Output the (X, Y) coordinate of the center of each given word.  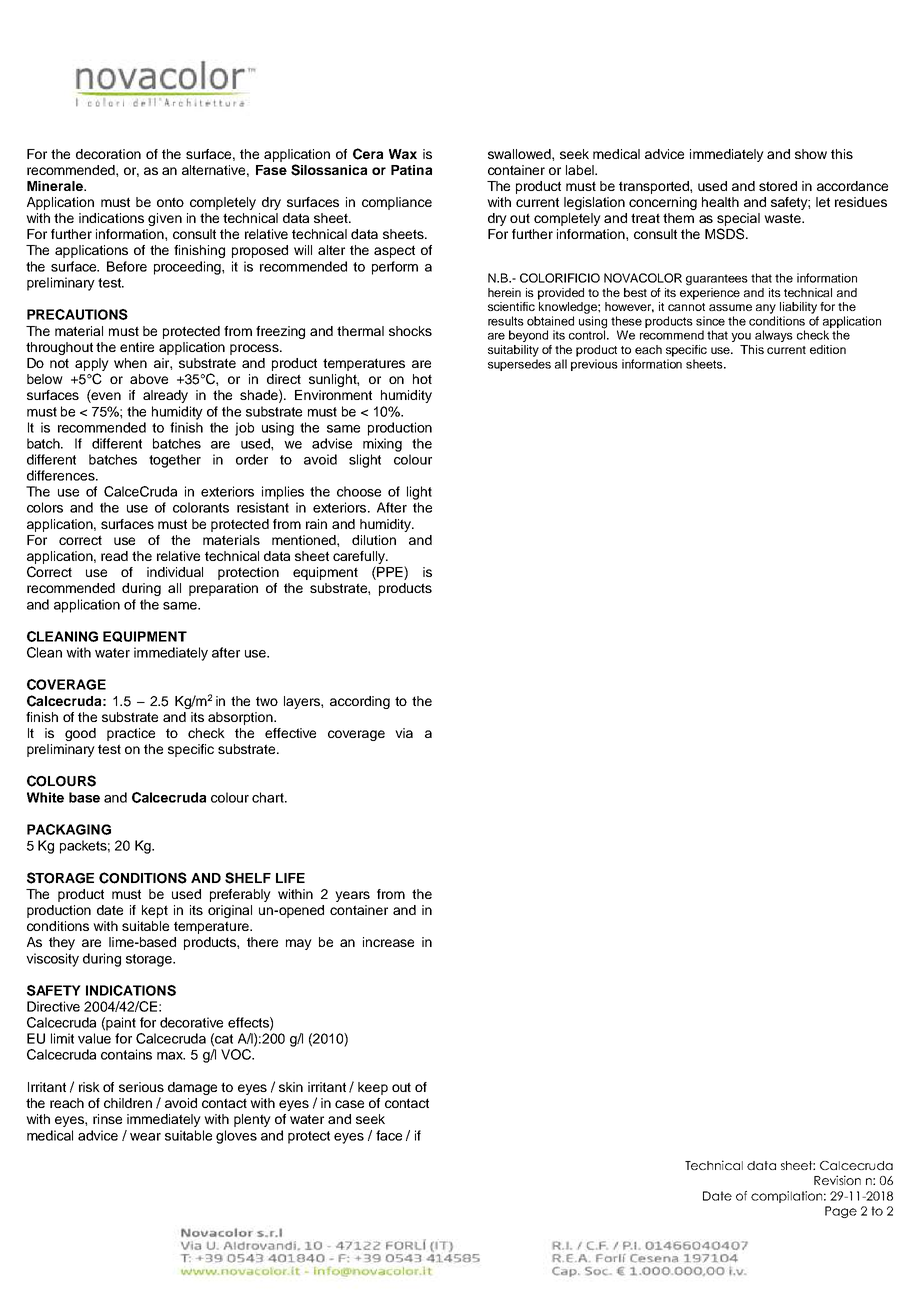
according (360, 702)
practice (131, 734)
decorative (191, 1022)
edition (828, 349)
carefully (360, 557)
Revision (837, 1180)
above (149, 379)
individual (175, 572)
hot (422, 379)
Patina (411, 170)
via (404, 733)
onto (170, 202)
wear (145, 1137)
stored (778, 186)
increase (388, 942)
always (774, 336)
